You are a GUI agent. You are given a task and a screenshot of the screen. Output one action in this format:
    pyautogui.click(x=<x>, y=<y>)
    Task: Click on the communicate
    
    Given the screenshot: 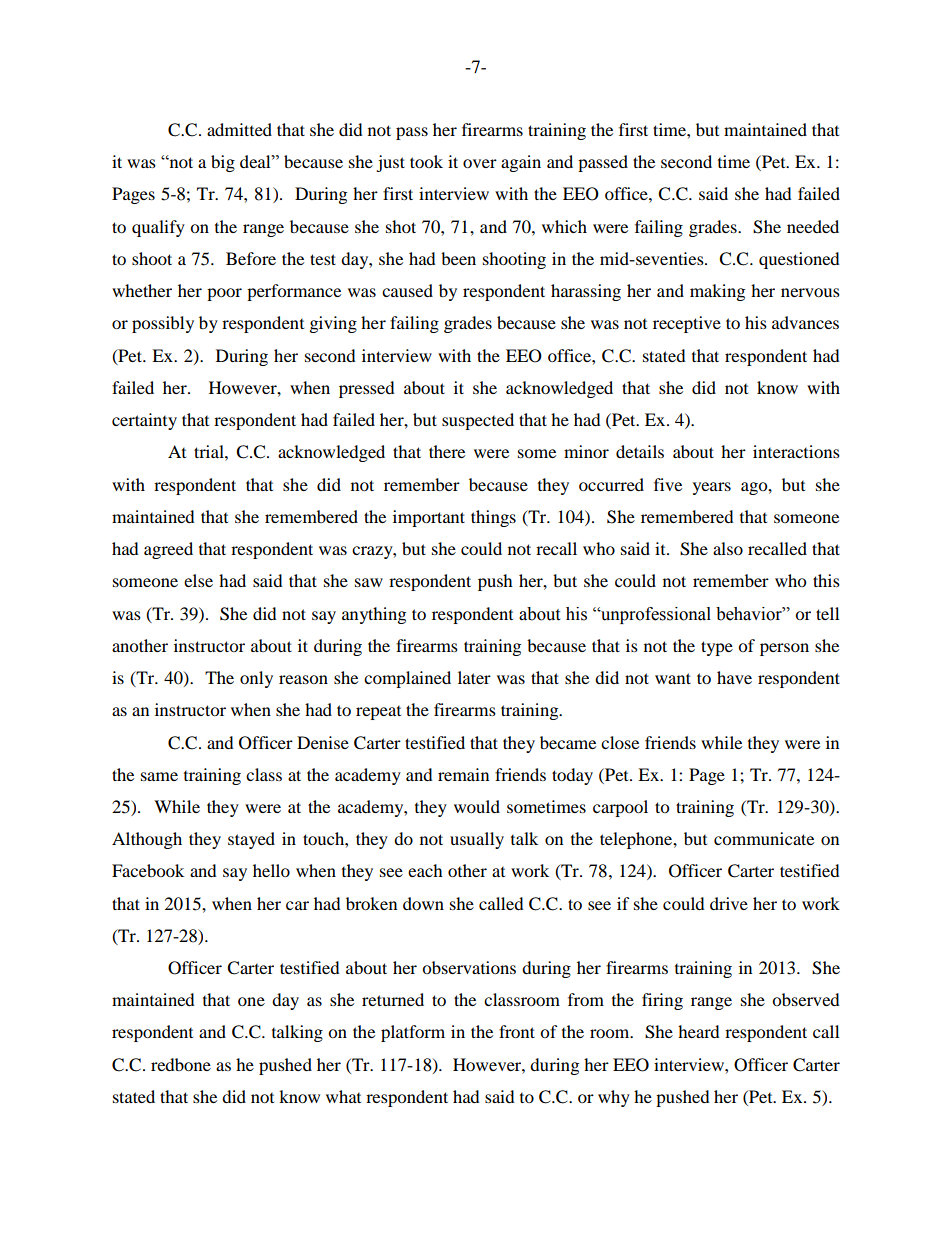 What is the action you would take?
    pyautogui.click(x=764, y=838)
